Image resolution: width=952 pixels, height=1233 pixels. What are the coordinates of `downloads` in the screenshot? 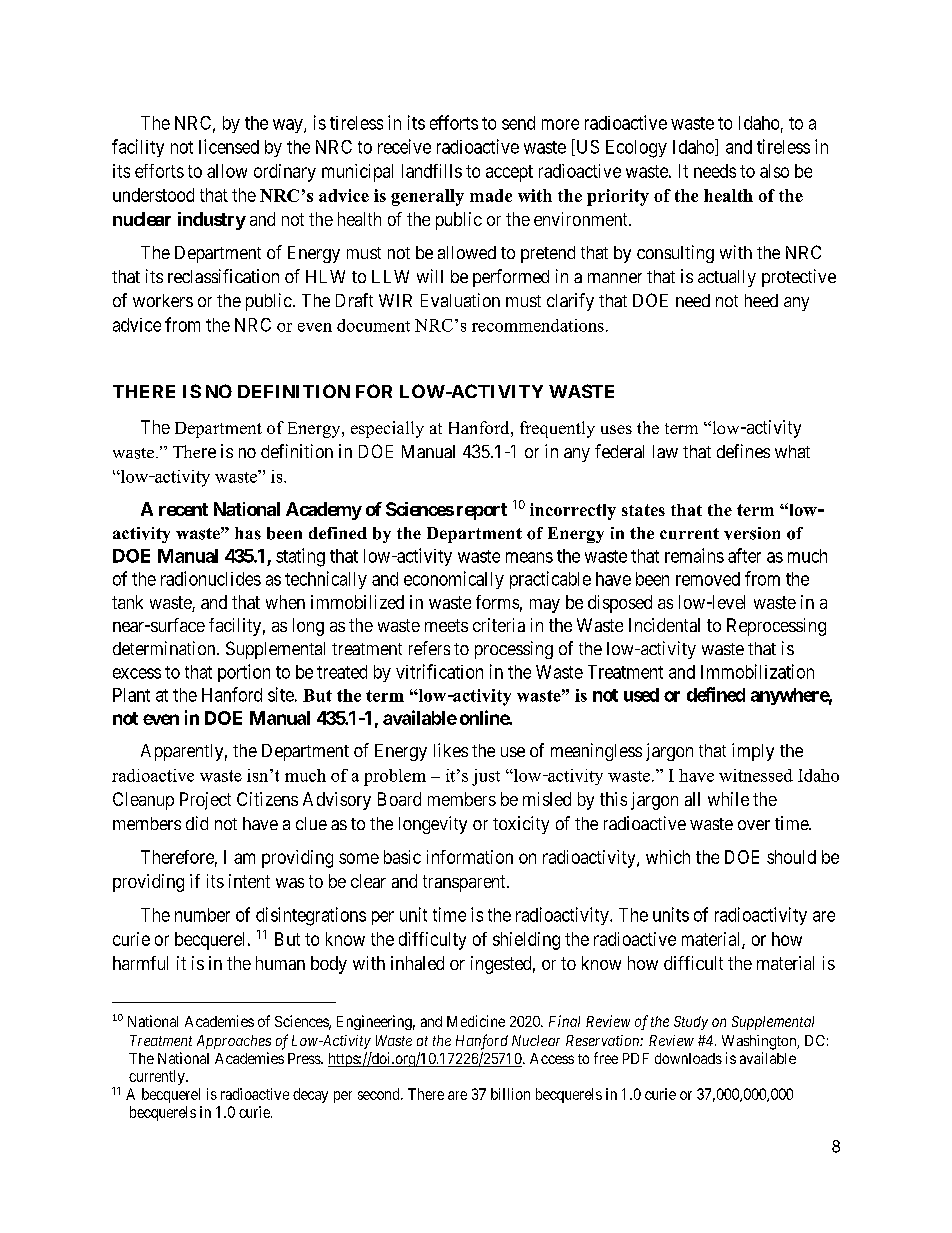 It's located at (688, 1058).
